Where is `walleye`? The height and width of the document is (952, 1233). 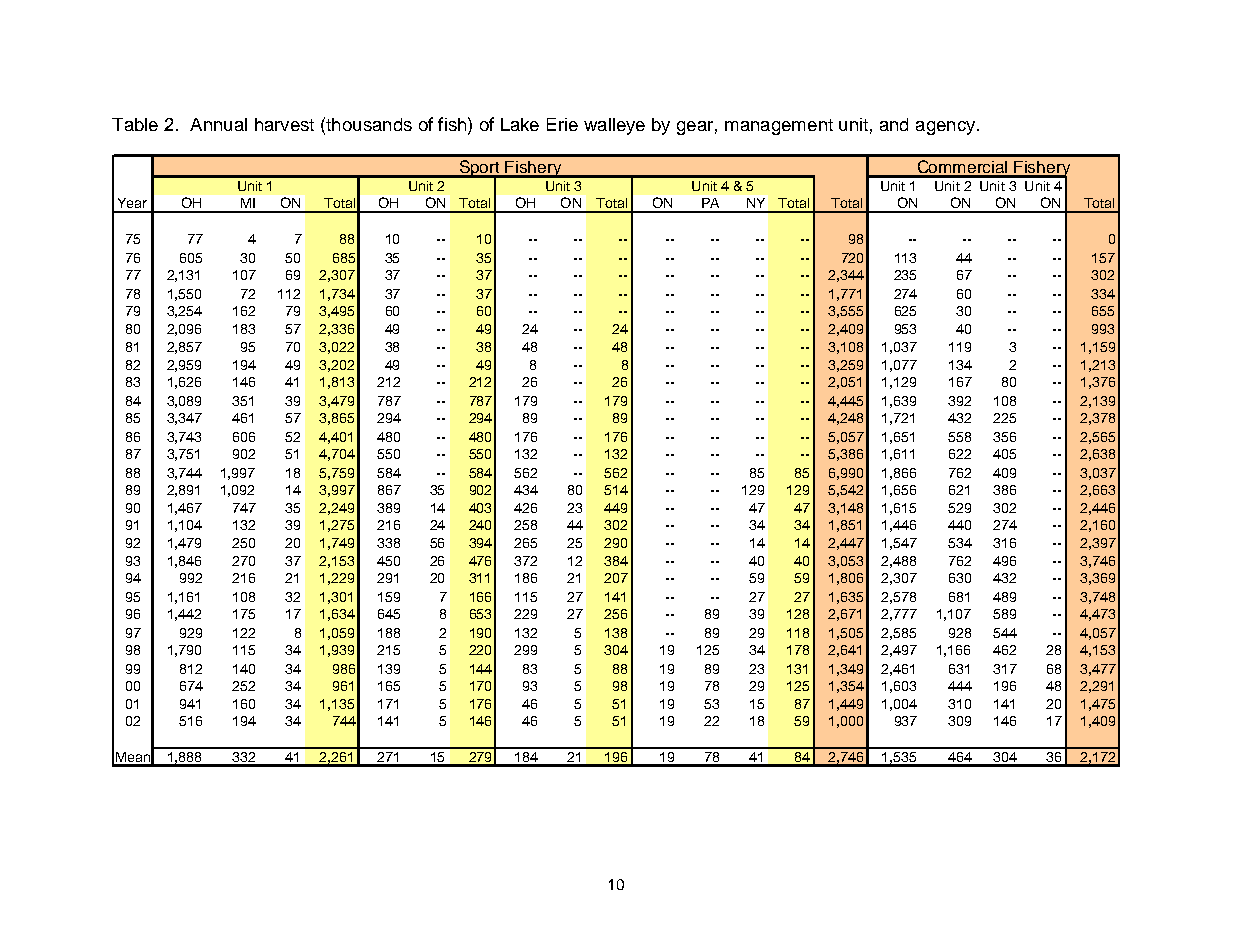 walleye is located at coordinates (614, 126).
